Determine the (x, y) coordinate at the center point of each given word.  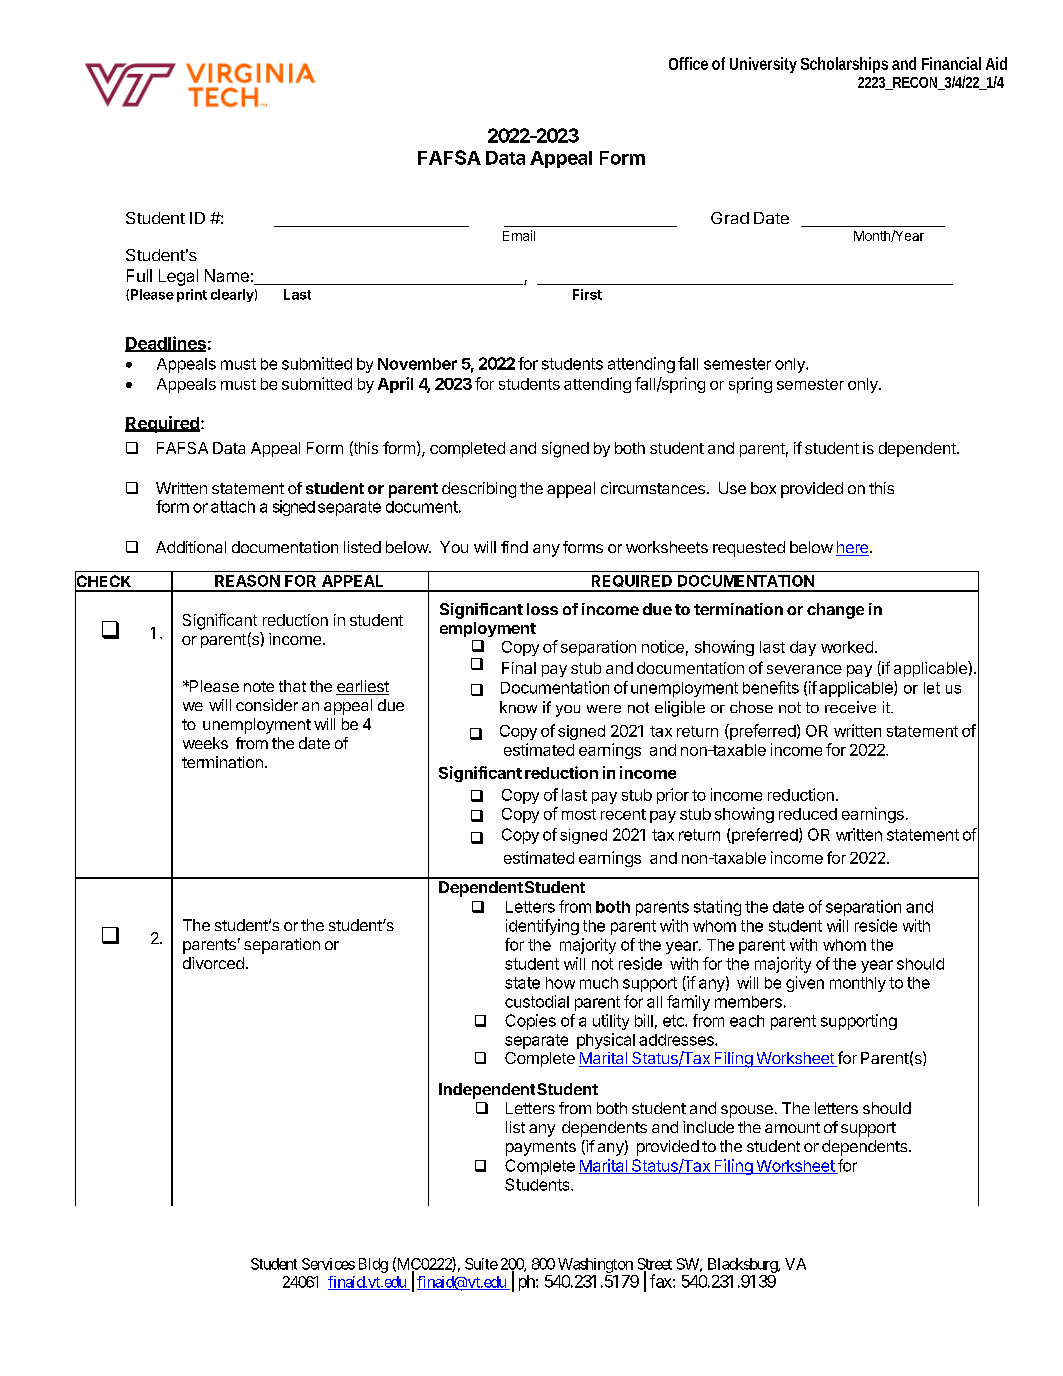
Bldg (373, 1265)
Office (688, 63)
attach (233, 507)
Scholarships (844, 65)
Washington (595, 1265)
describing (479, 490)
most (579, 814)
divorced (213, 963)
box (763, 488)
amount (792, 1127)
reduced (808, 814)
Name (227, 275)
